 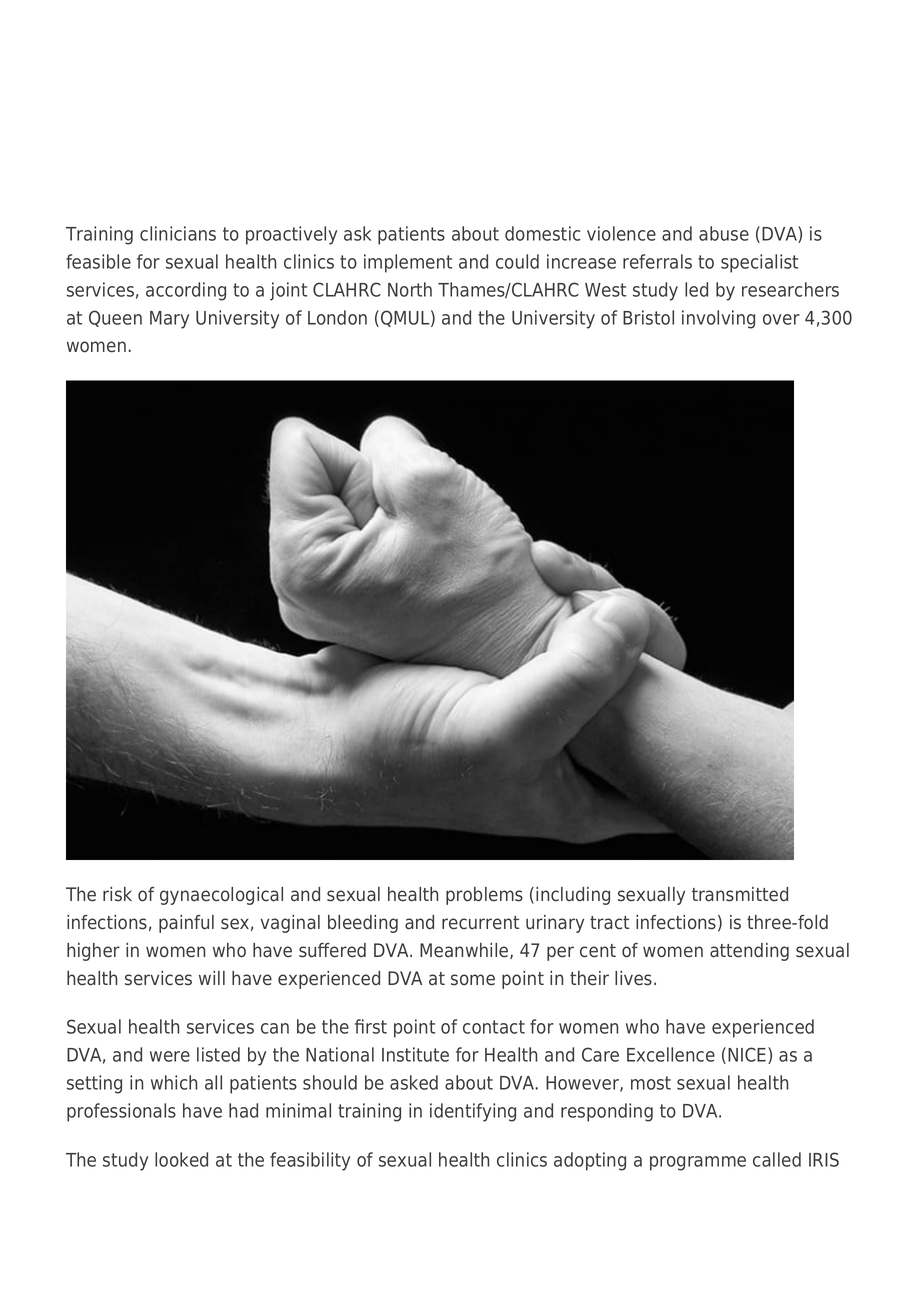 I want to click on problems, so click(x=484, y=896).
